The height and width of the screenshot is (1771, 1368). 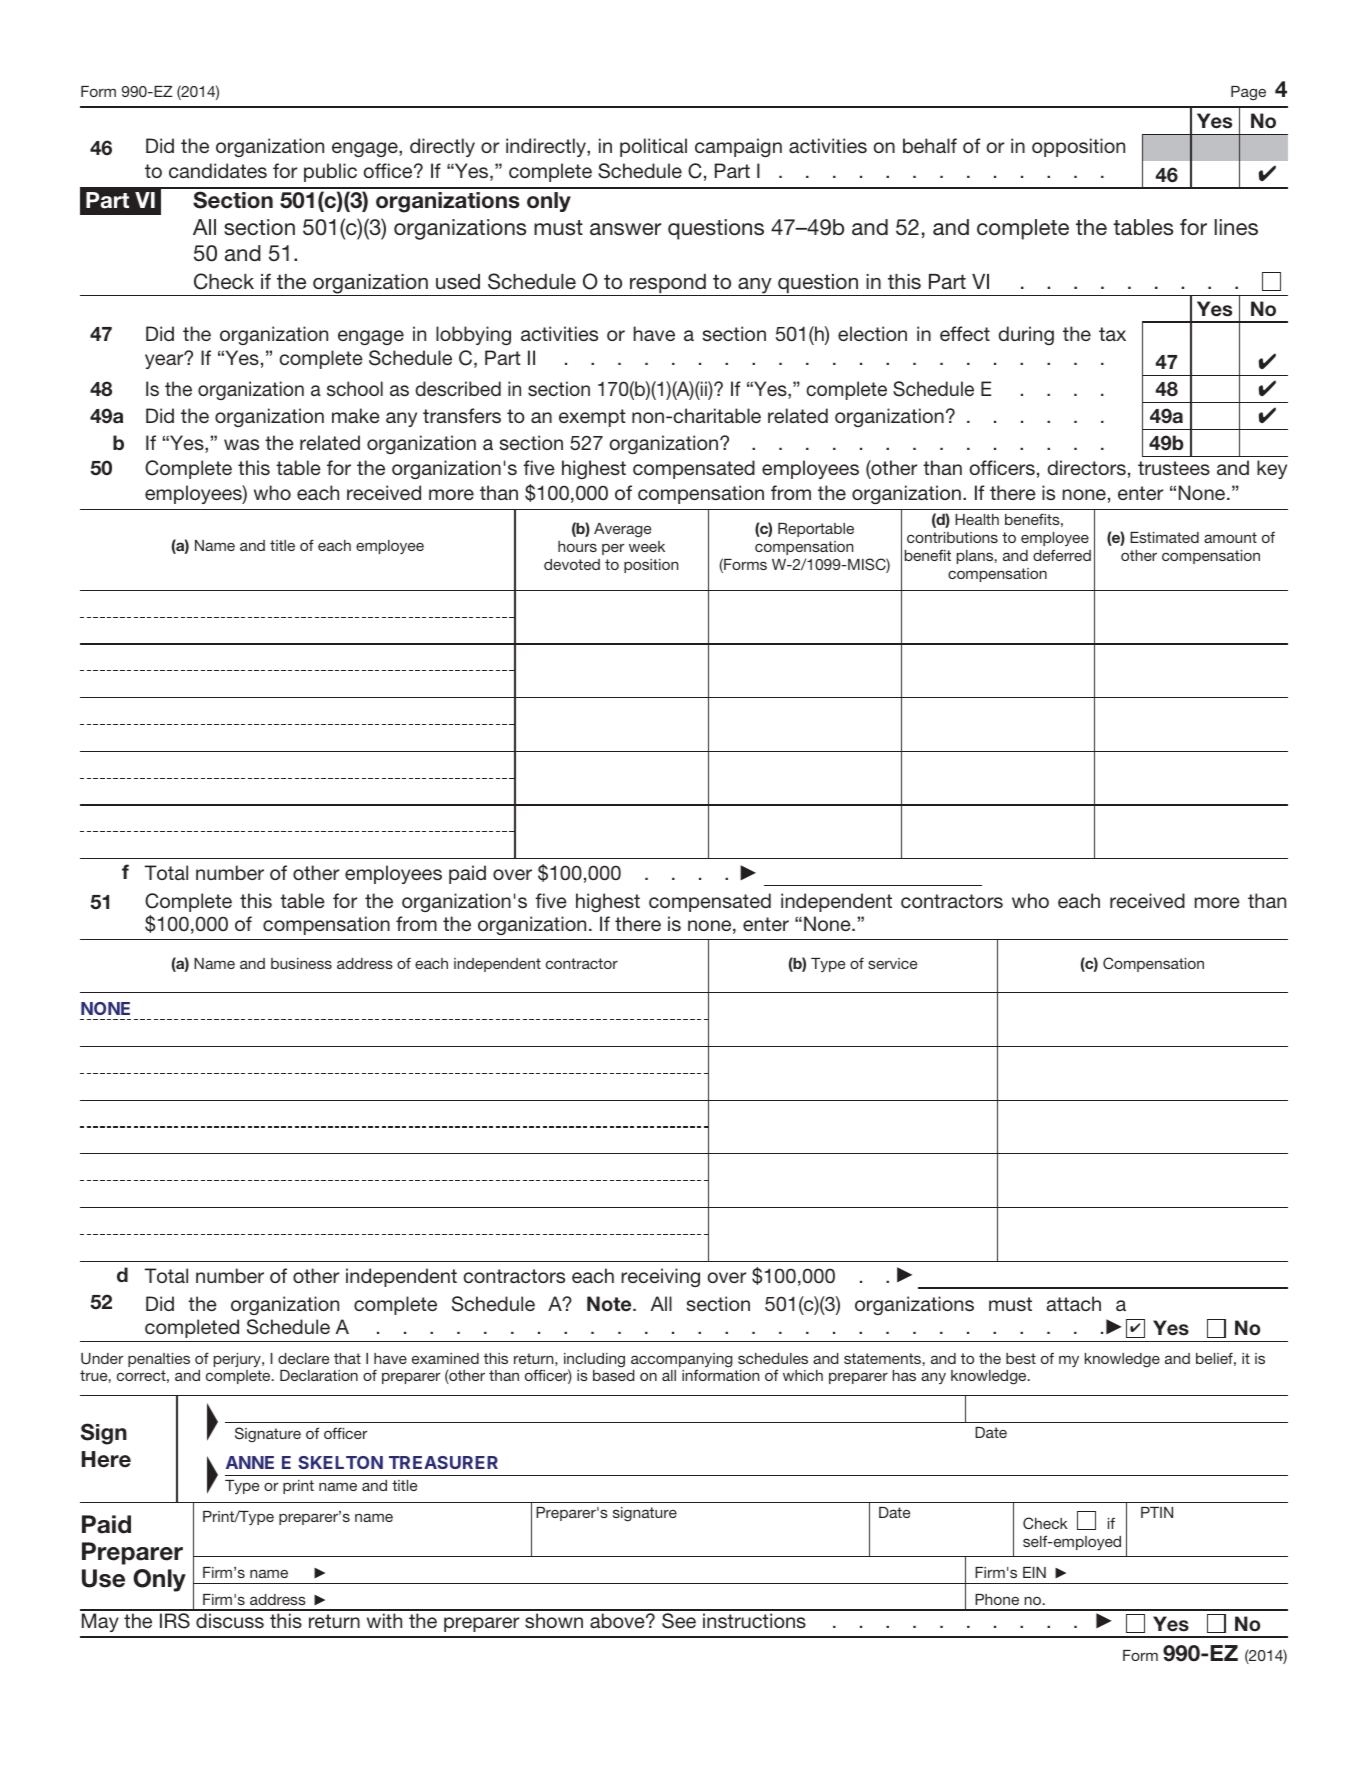 I want to click on deferred, so click(x=1062, y=555).
